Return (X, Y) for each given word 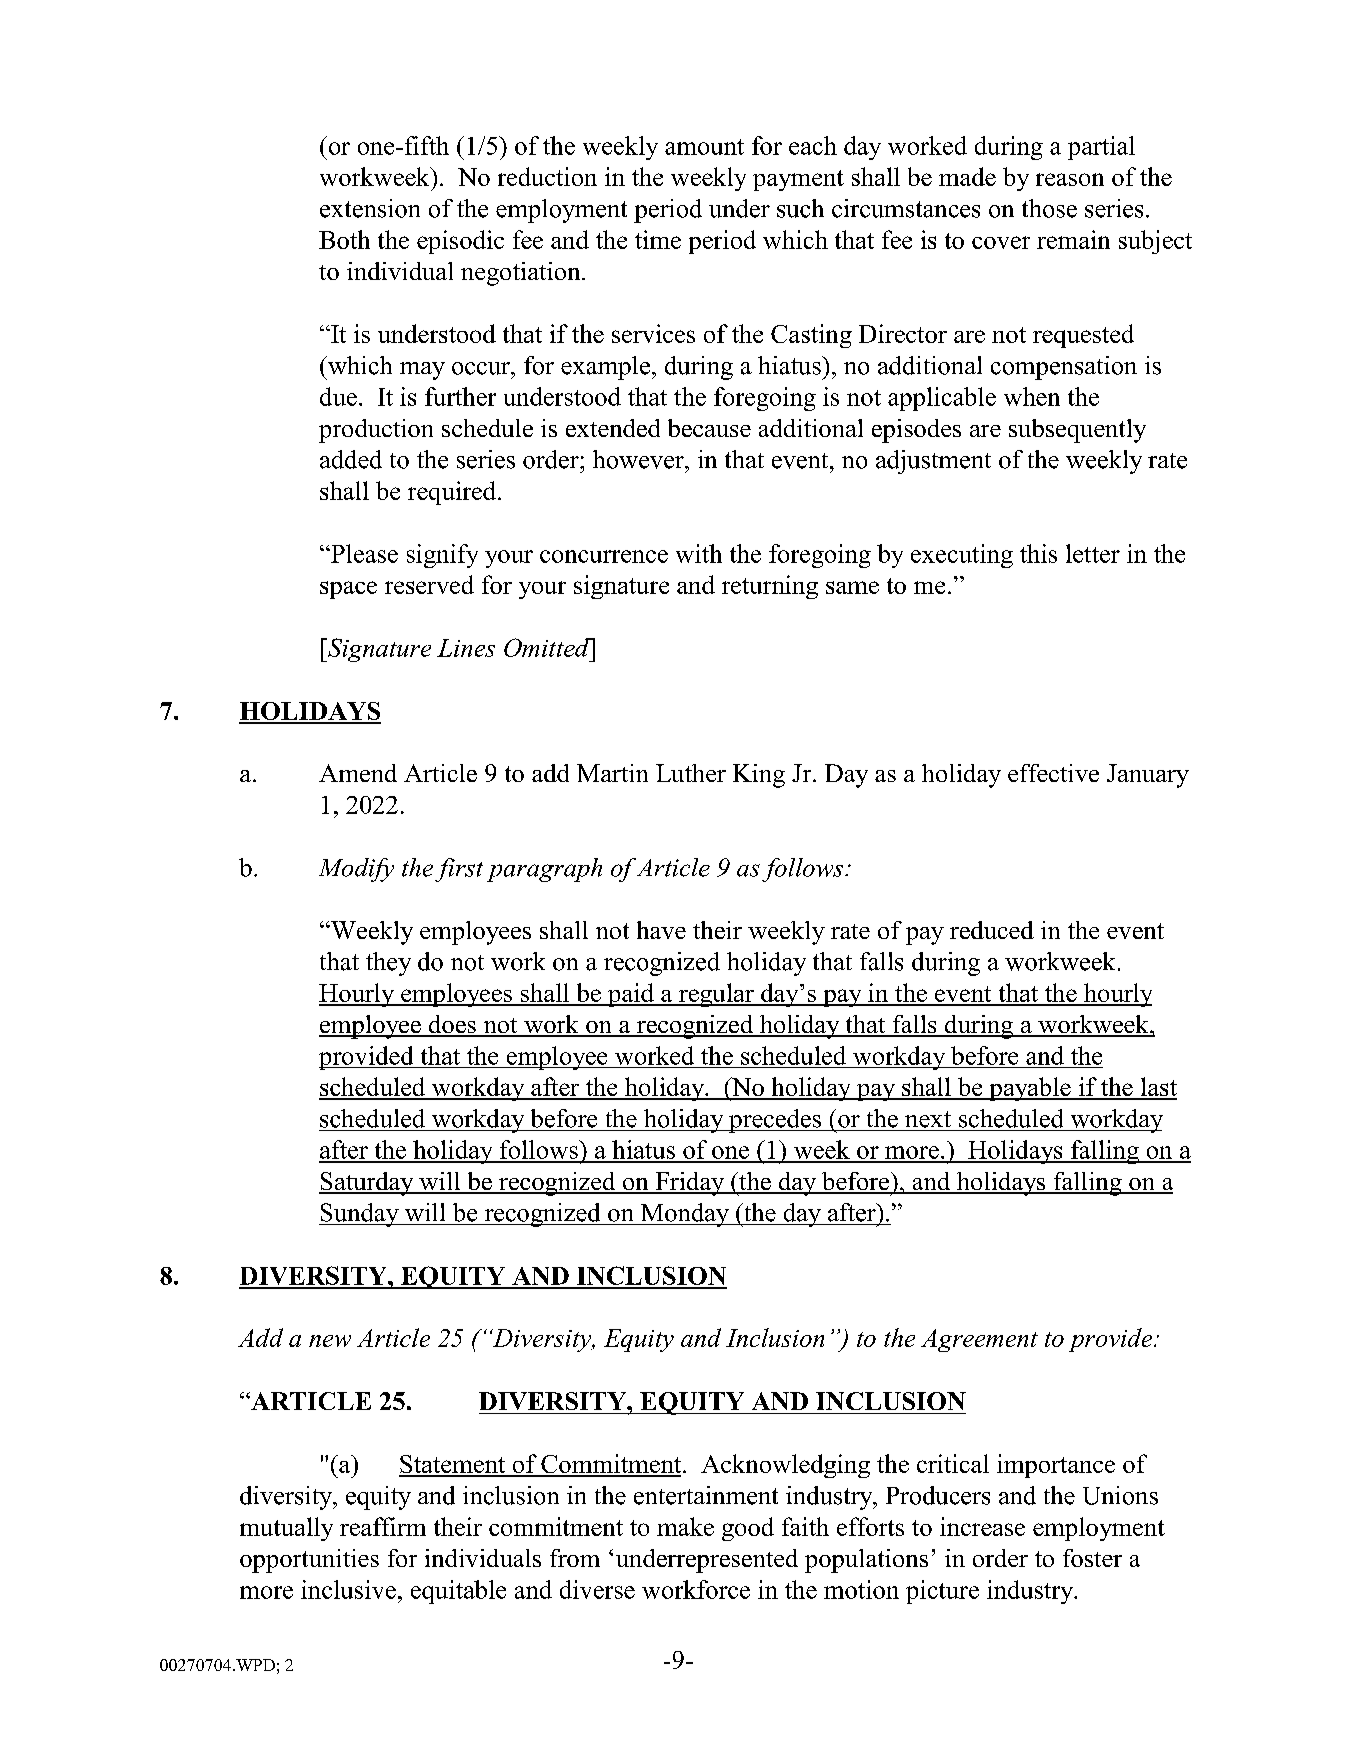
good (748, 1529)
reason (1070, 179)
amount (704, 147)
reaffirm (383, 1526)
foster (1092, 1558)
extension (370, 208)
